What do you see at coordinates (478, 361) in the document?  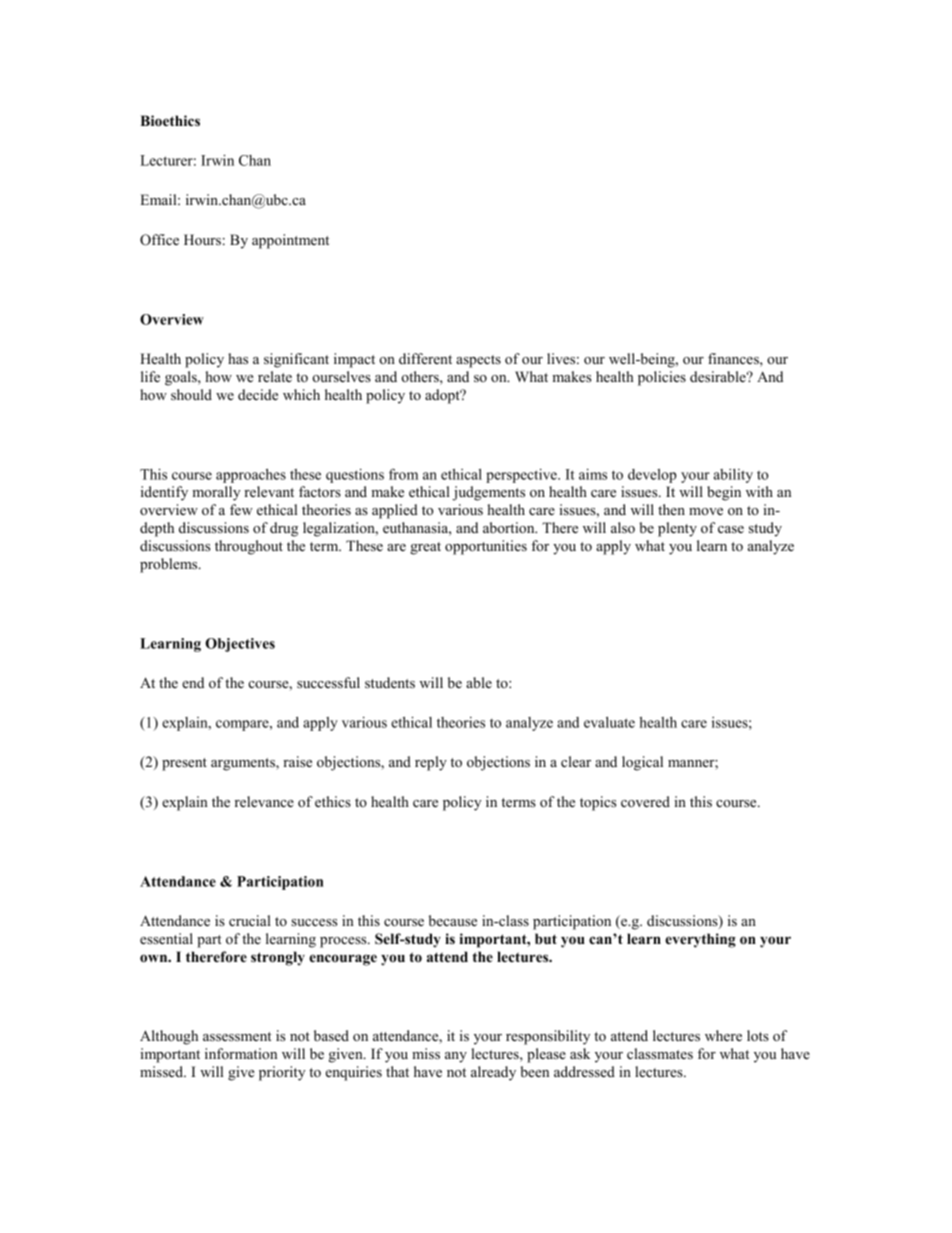 I see `aspects` at bounding box center [478, 361].
